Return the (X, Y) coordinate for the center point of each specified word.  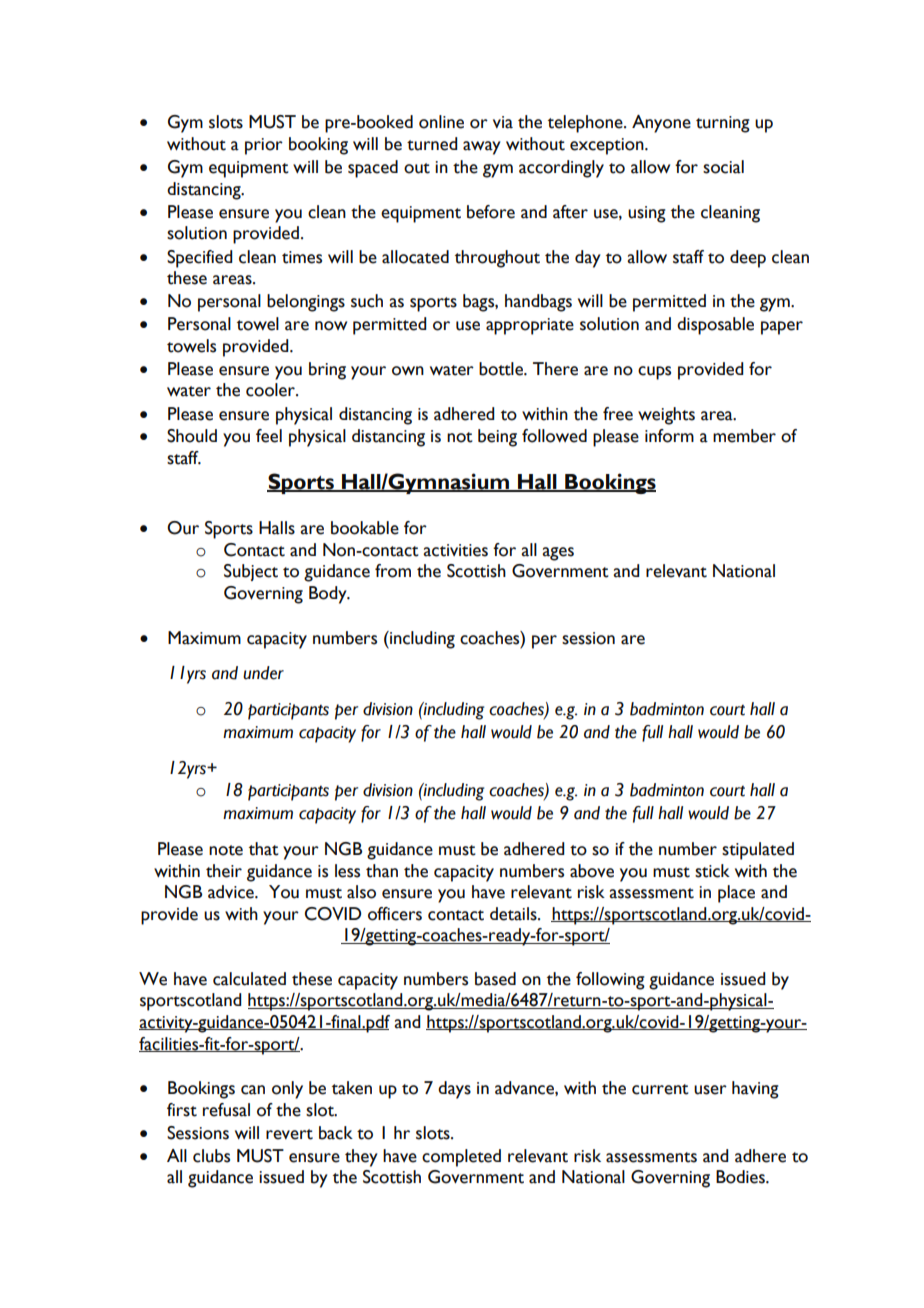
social (723, 167)
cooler (271, 390)
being (497, 438)
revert (289, 1134)
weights (666, 416)
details (514, 914)
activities (455, 550)
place (736, 894)
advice (232, 892)
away (482, 148)
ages (558, 554)
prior (264, 146)
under (263, 673)
